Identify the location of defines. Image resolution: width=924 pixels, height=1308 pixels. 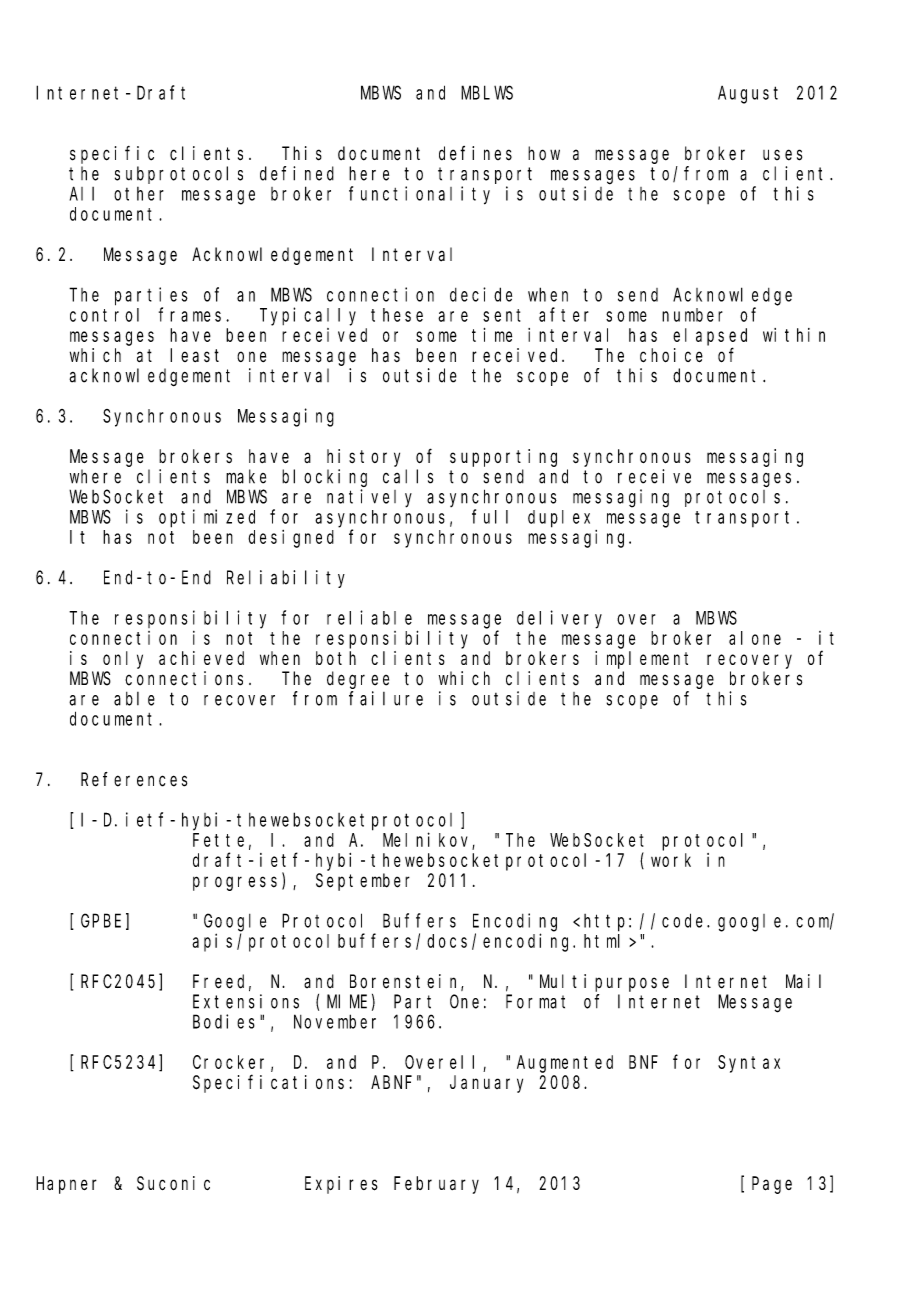
(475, 153).
